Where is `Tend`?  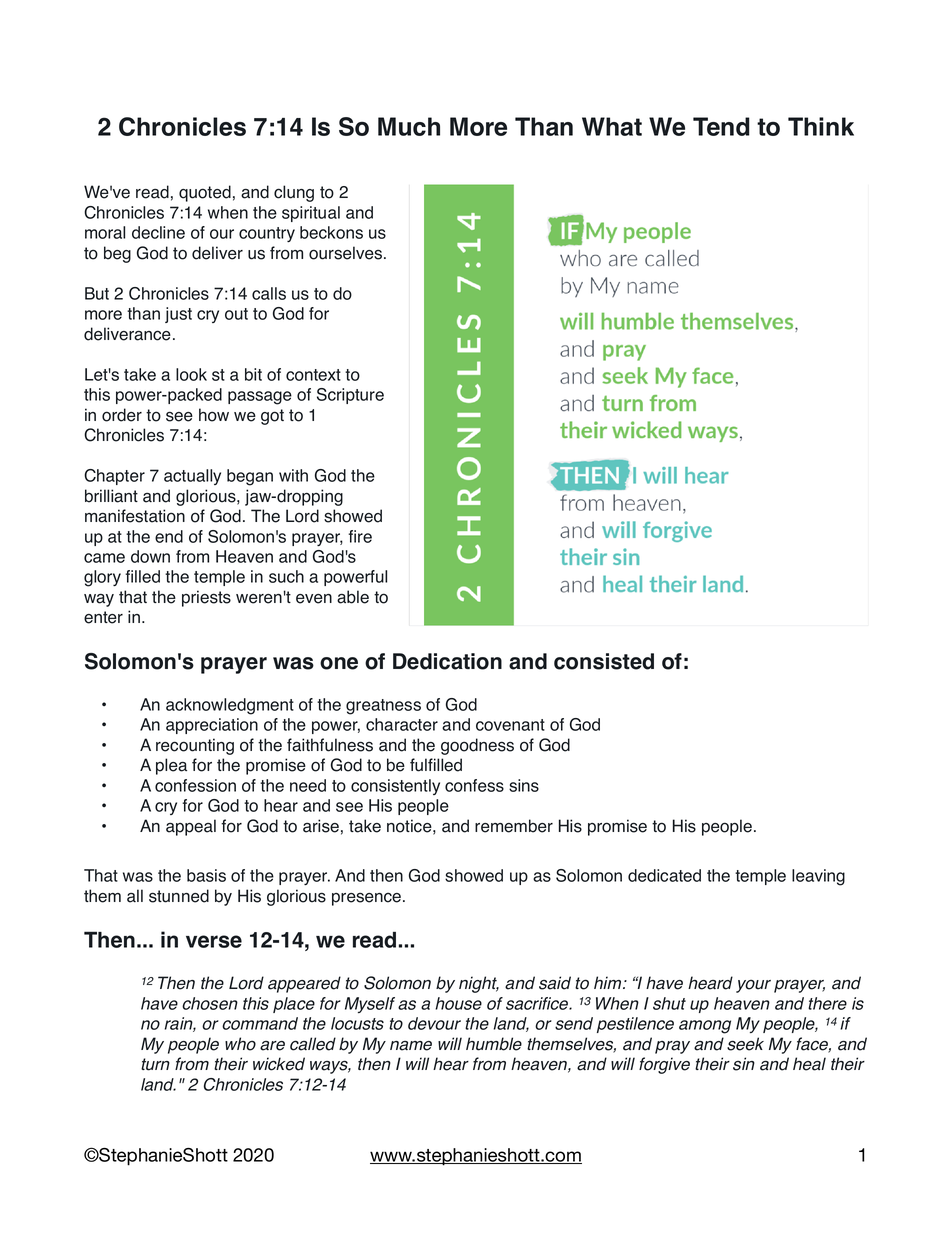
Tend is located at coordinates (721, 126).
